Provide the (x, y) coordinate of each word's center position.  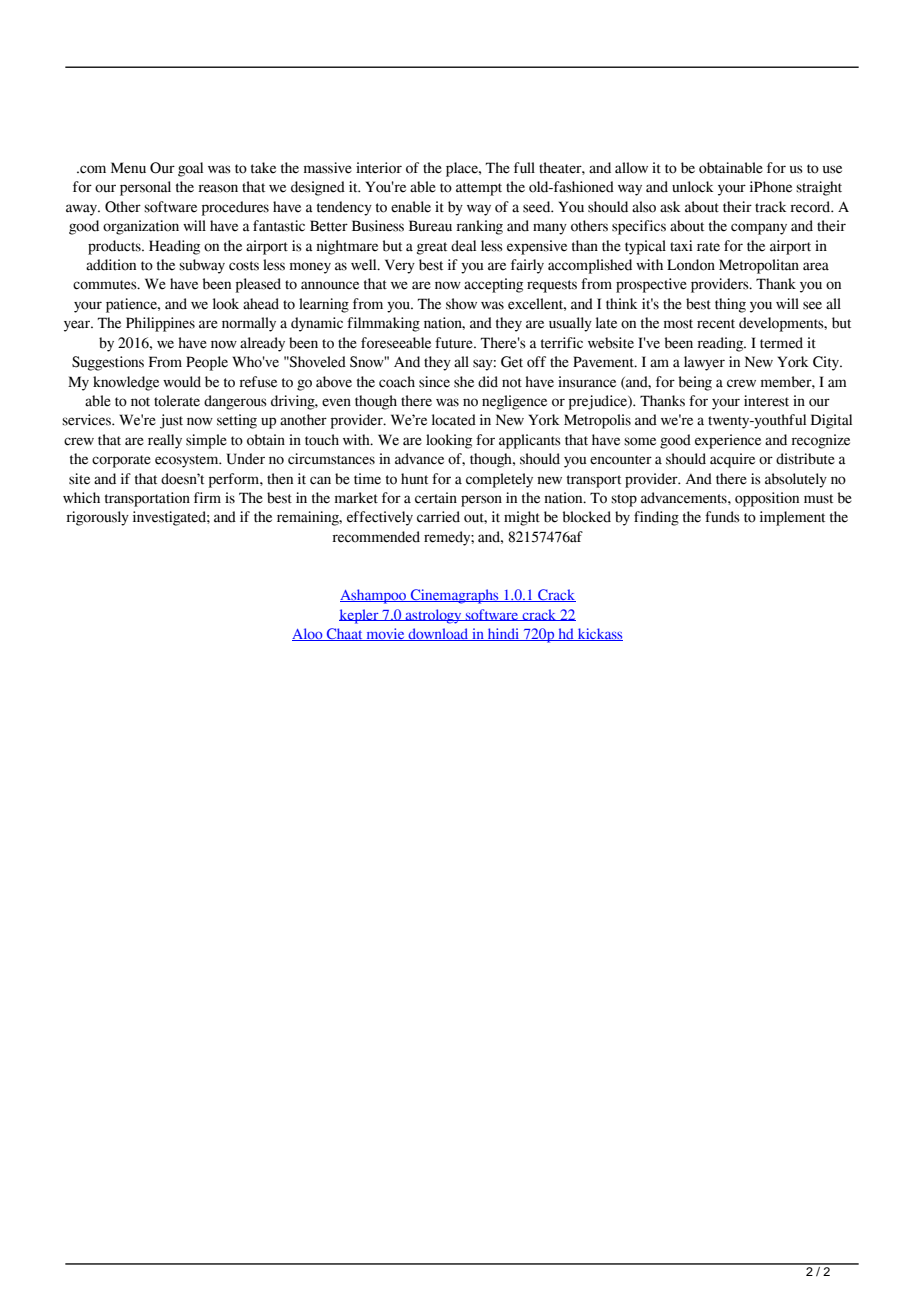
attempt (479, 189)
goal (190, 169)
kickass (599, 634)
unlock (693, 187)
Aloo (308, 634)
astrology (433, 616)
